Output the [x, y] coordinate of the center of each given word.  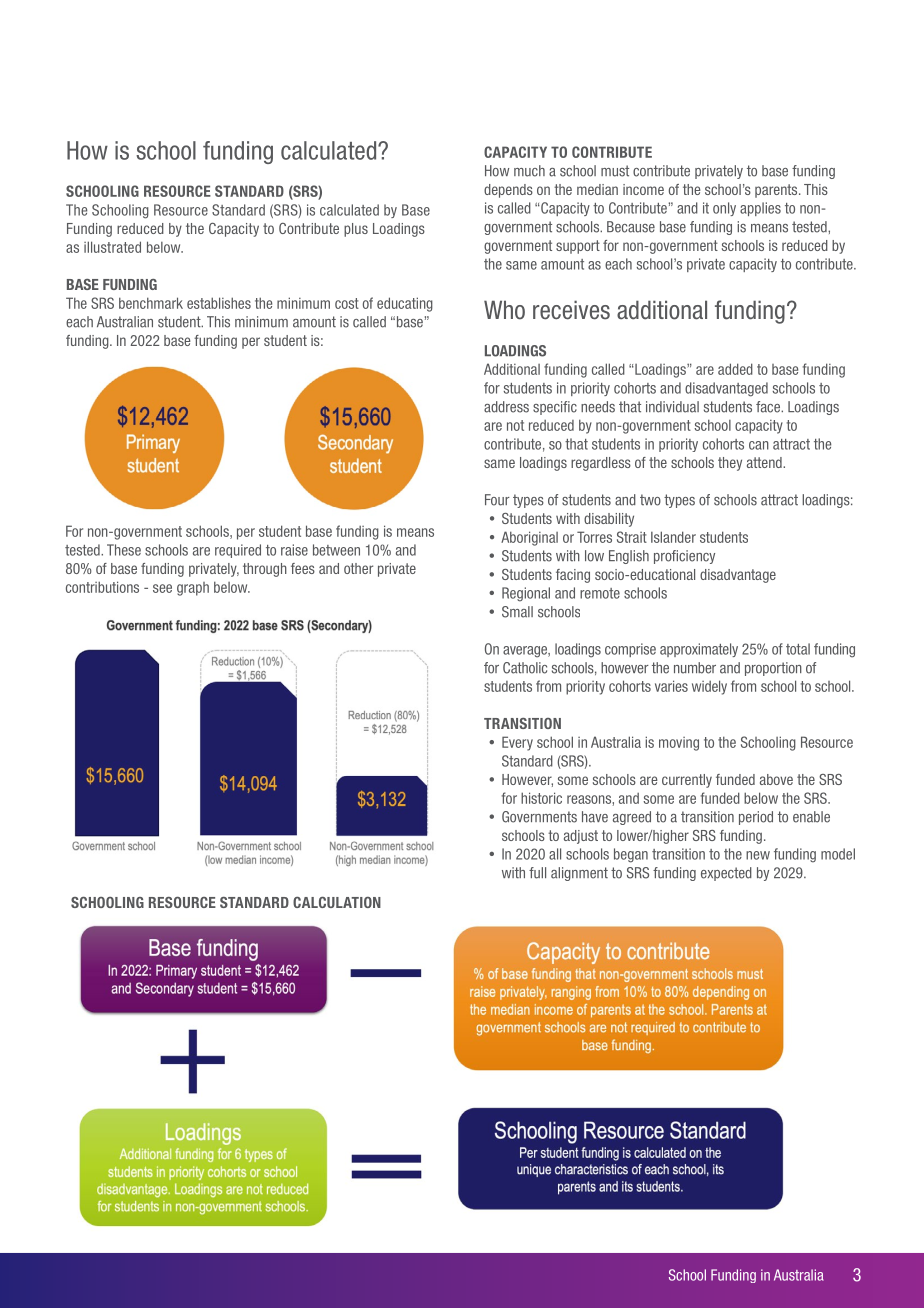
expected [726, 874]
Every [517, 743]
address [506, 407]
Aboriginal [529, 538]
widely [709, 687]
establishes [219, 303]
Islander [673, 537]
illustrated [112, 247]
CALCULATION [337, 902]
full [537, 873]
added [735, 369]
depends [508, 191]
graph [193, 589]
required [238, 551]
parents [777, 191]
